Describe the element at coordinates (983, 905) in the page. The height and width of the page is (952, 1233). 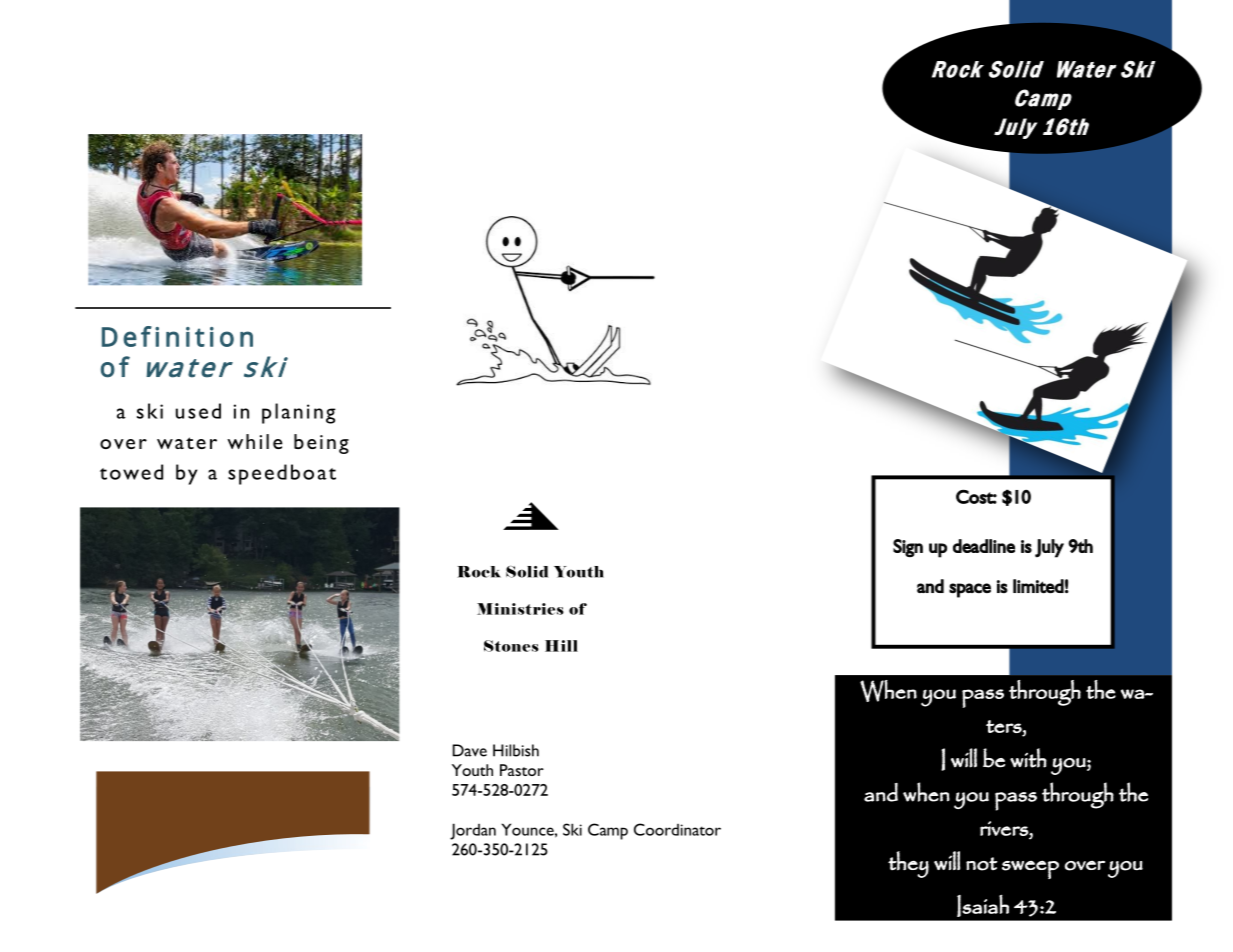
I see `Isaiah` at that location.
